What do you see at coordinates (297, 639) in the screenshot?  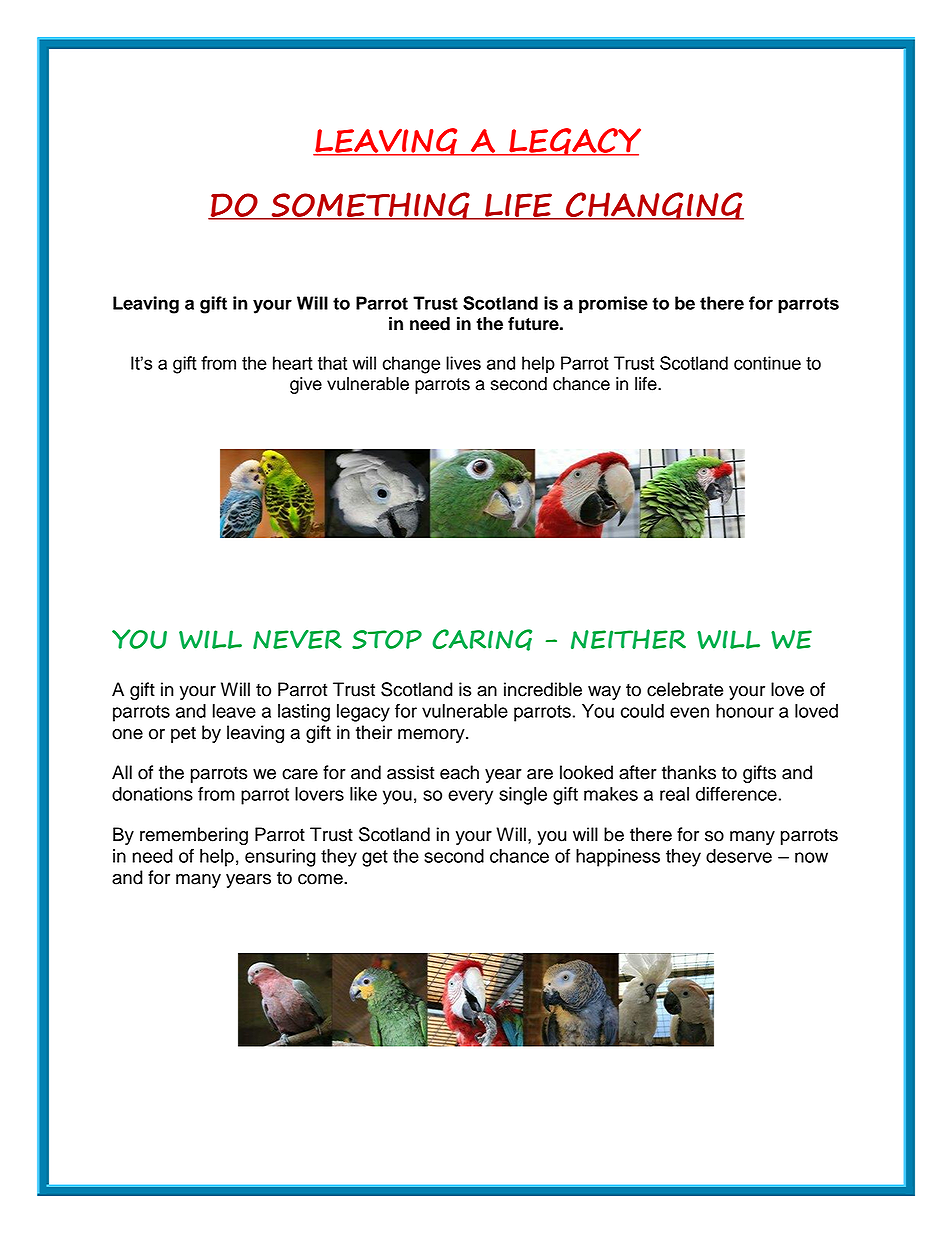 I see `NEVER` at bounding box center [297, 639].
